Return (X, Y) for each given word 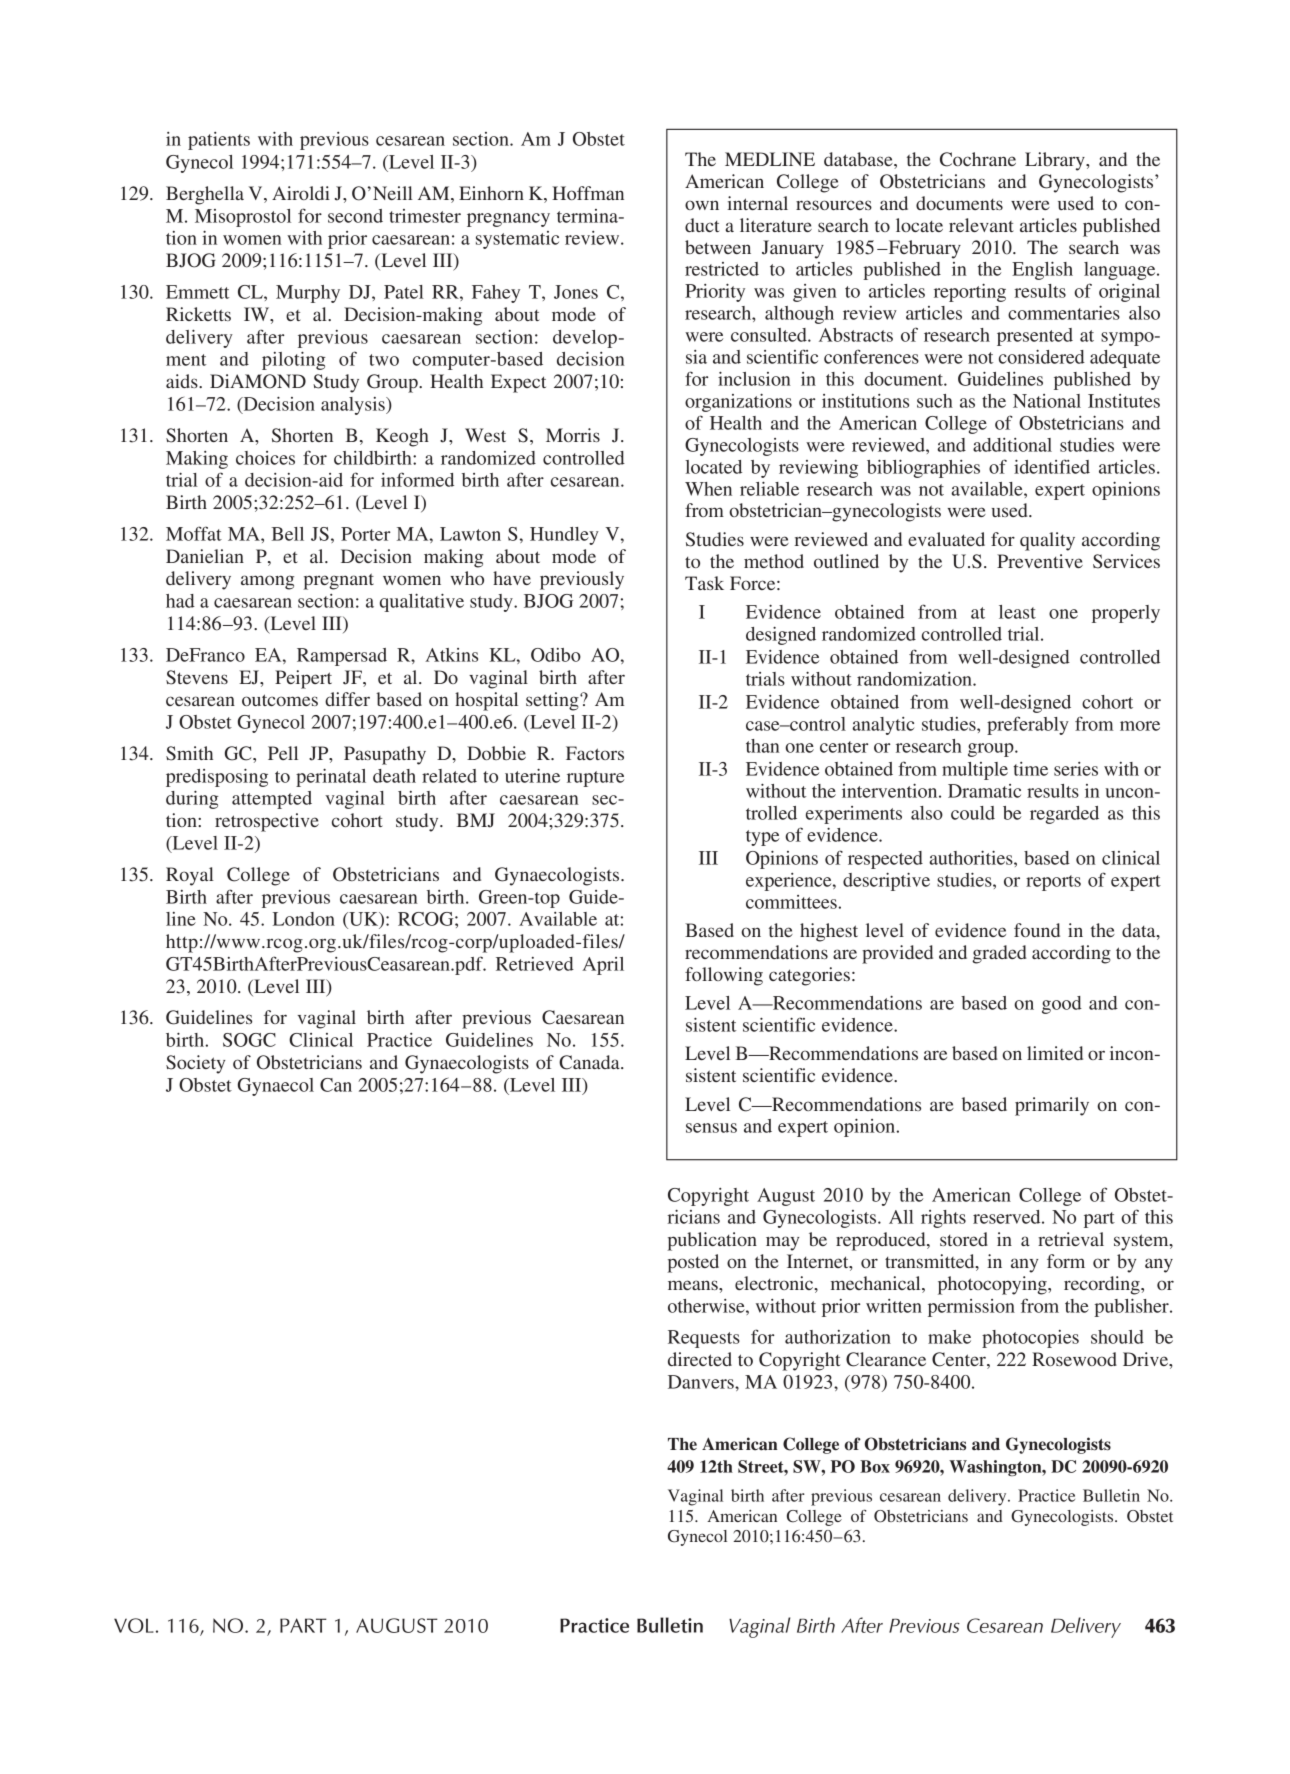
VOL (134, 1625)
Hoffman (588, 193)
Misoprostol (243, 218)
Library (1056, 161)
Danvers (702, 1382)
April (603, 966)
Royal (190, 876)
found (1037, 930)
